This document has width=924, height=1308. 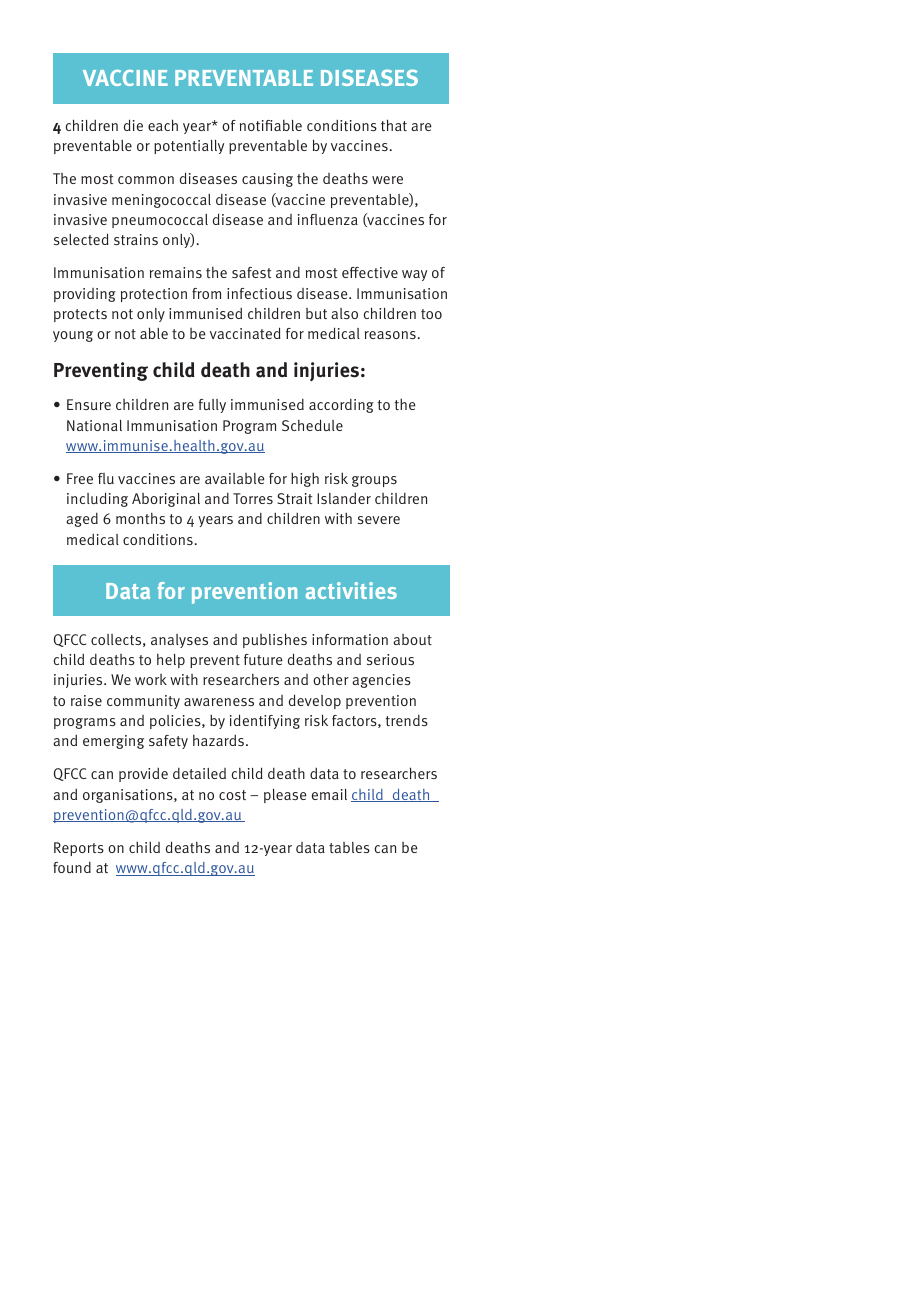 I want to click on fully, so click(x=212, y=406).
